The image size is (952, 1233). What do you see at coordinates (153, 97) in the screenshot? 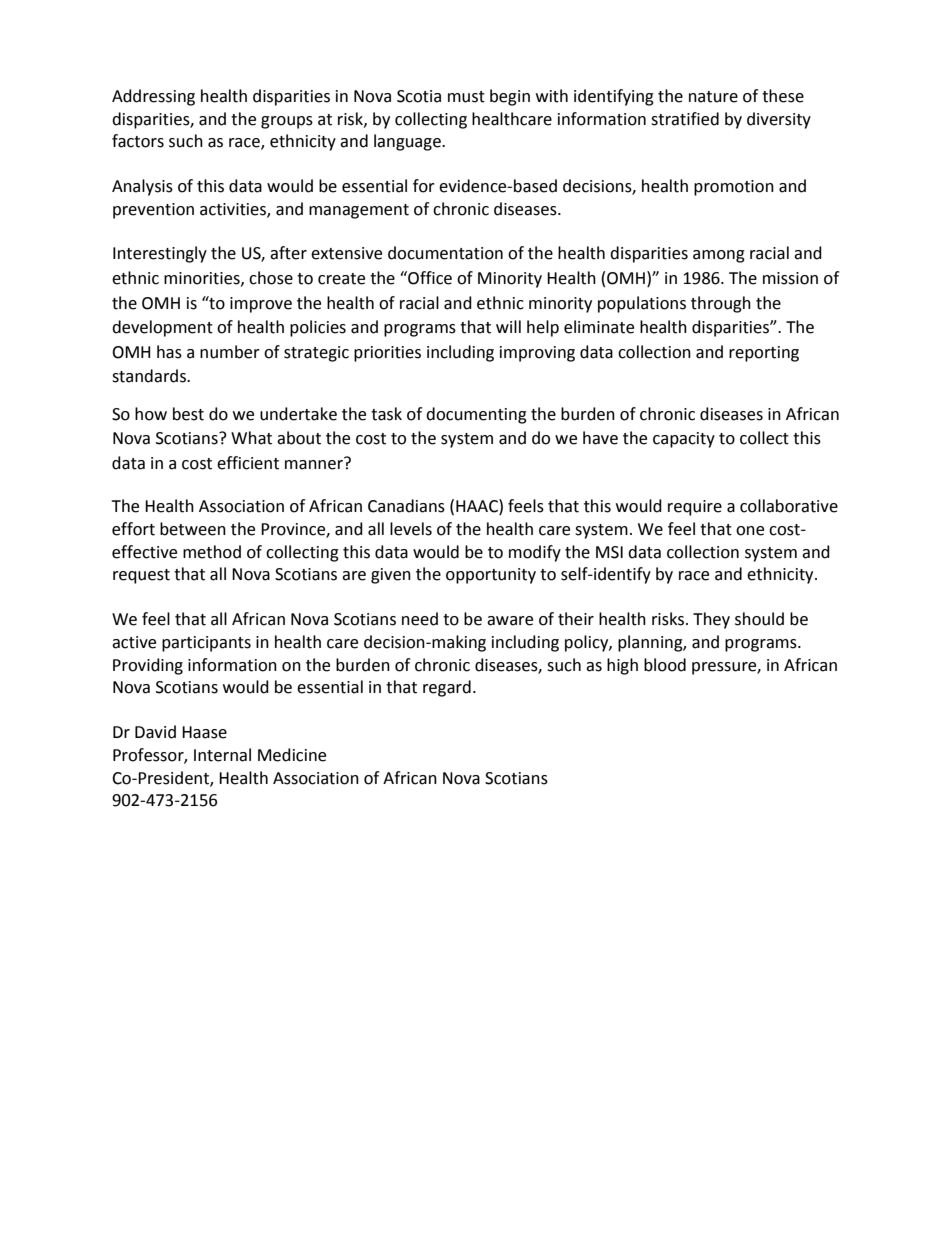
I see `Addressing` at bounding box center [153, 97].
